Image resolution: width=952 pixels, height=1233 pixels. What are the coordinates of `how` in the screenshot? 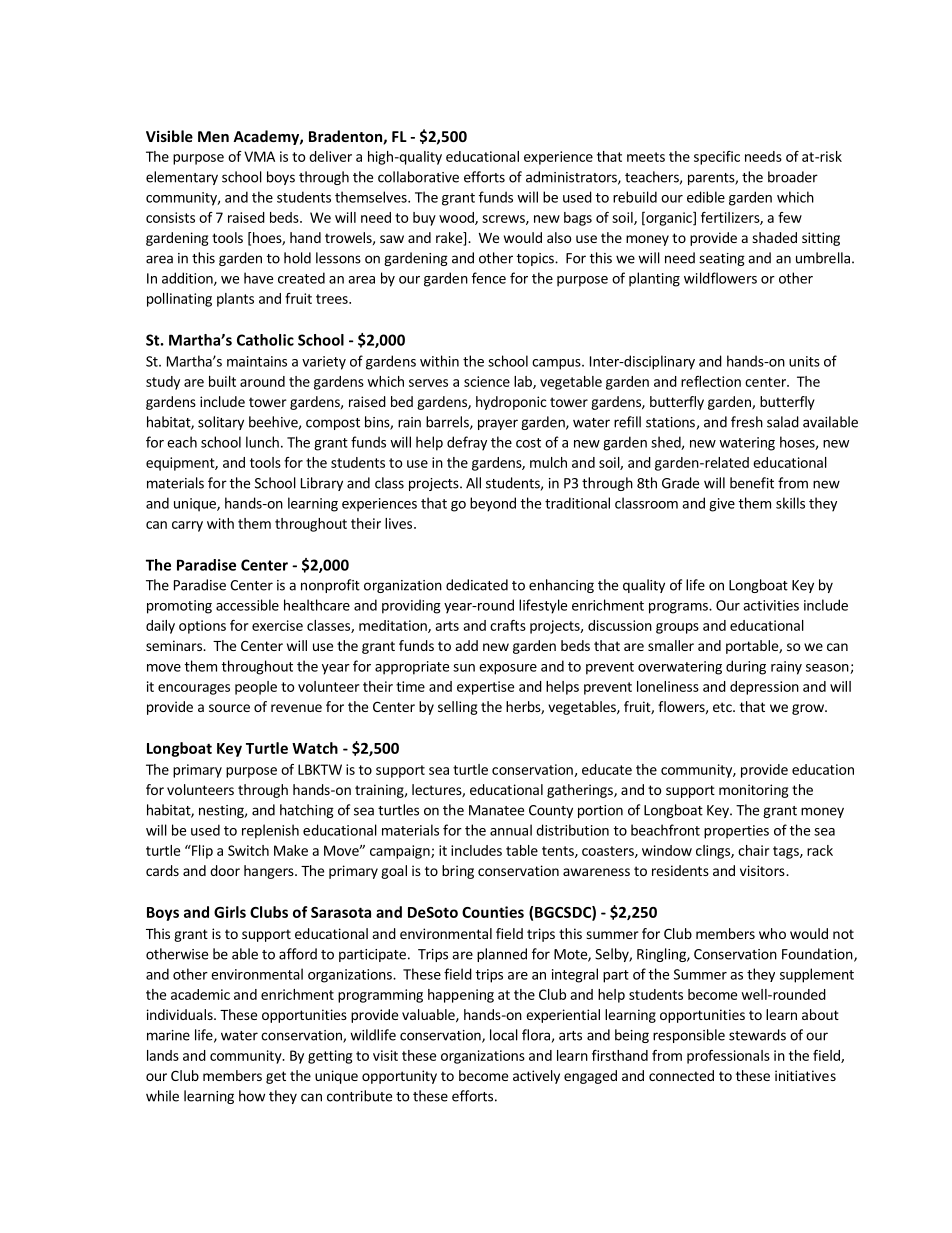 It's located at (252, 1096).
